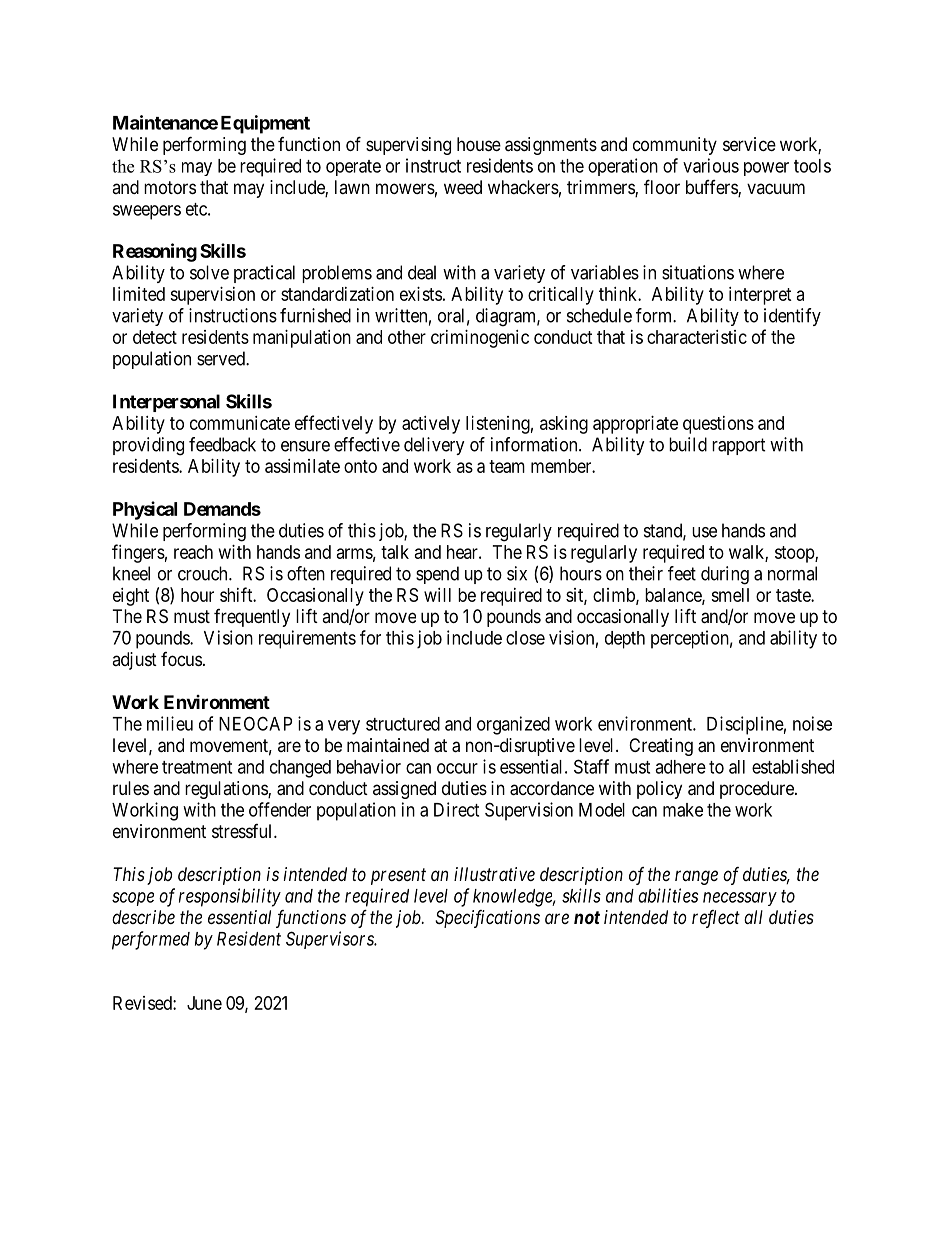 This image has height=1233, width=952. Describe the element at coordinates (749, 144) in the image. I see `service` at that location.
